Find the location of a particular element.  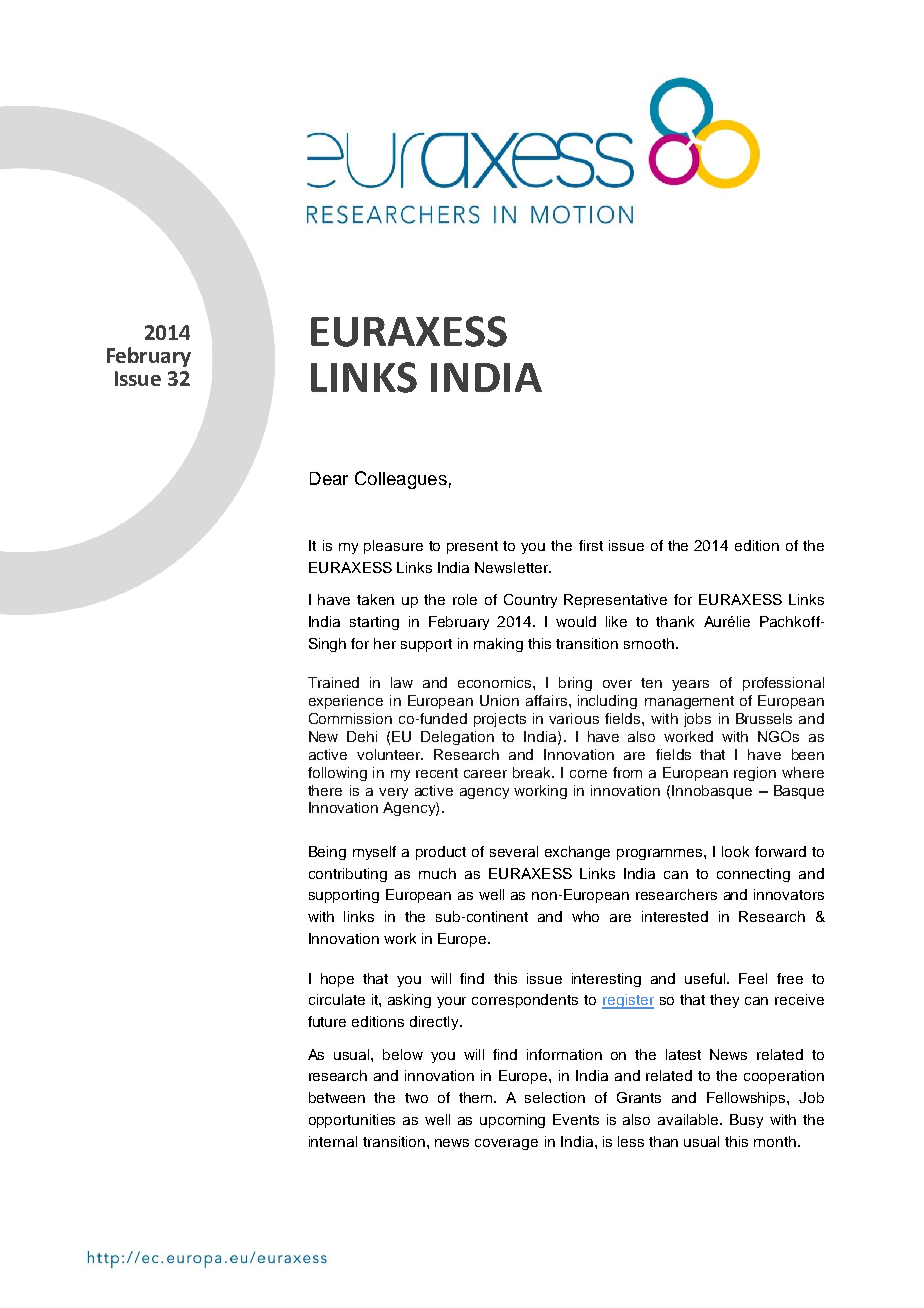

come is located at coordinates (588, 774).
